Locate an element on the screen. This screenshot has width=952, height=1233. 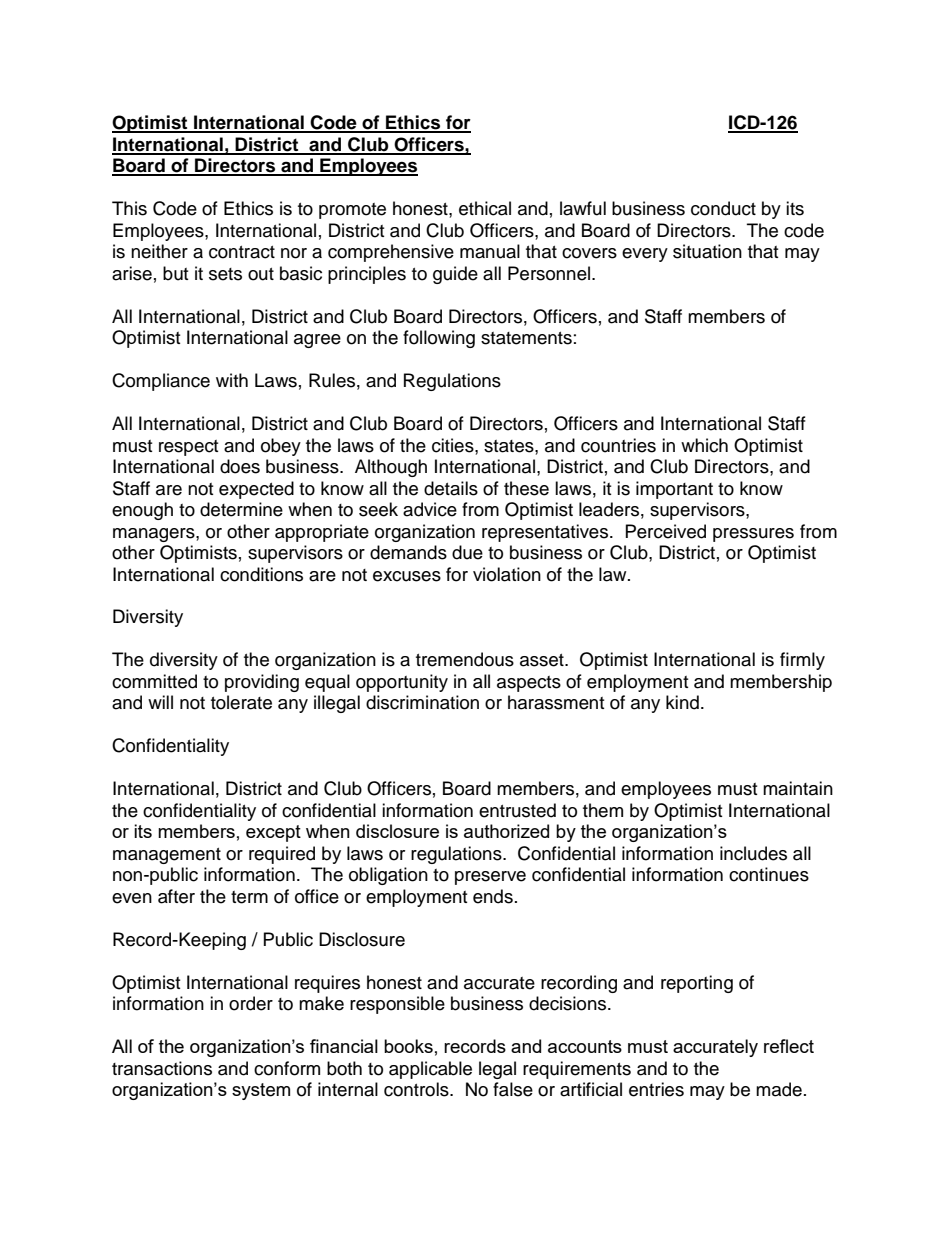
transactions is located at coordinates (162, 1068).
